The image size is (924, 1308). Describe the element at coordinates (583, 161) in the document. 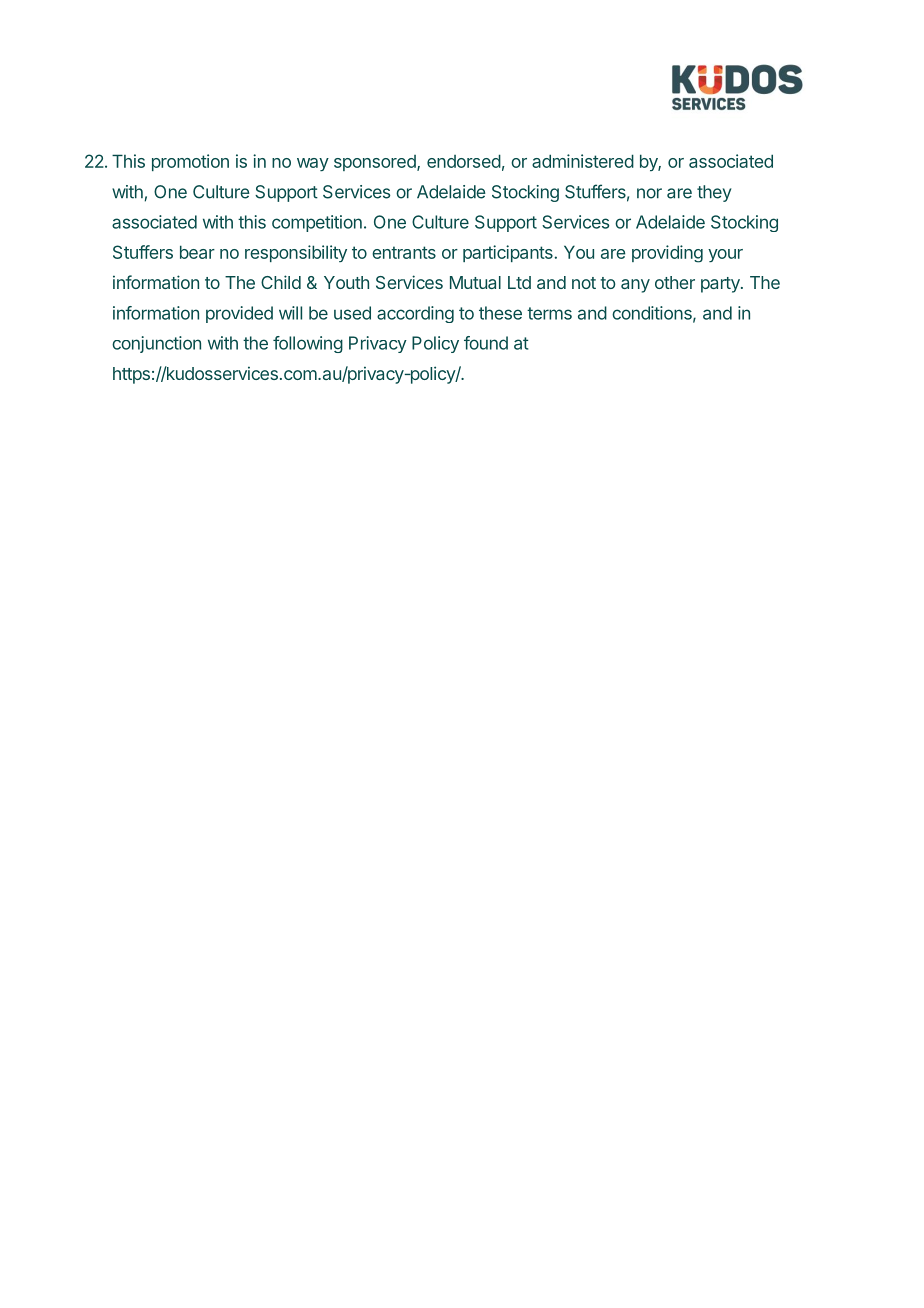

I see `administered` at that location.
